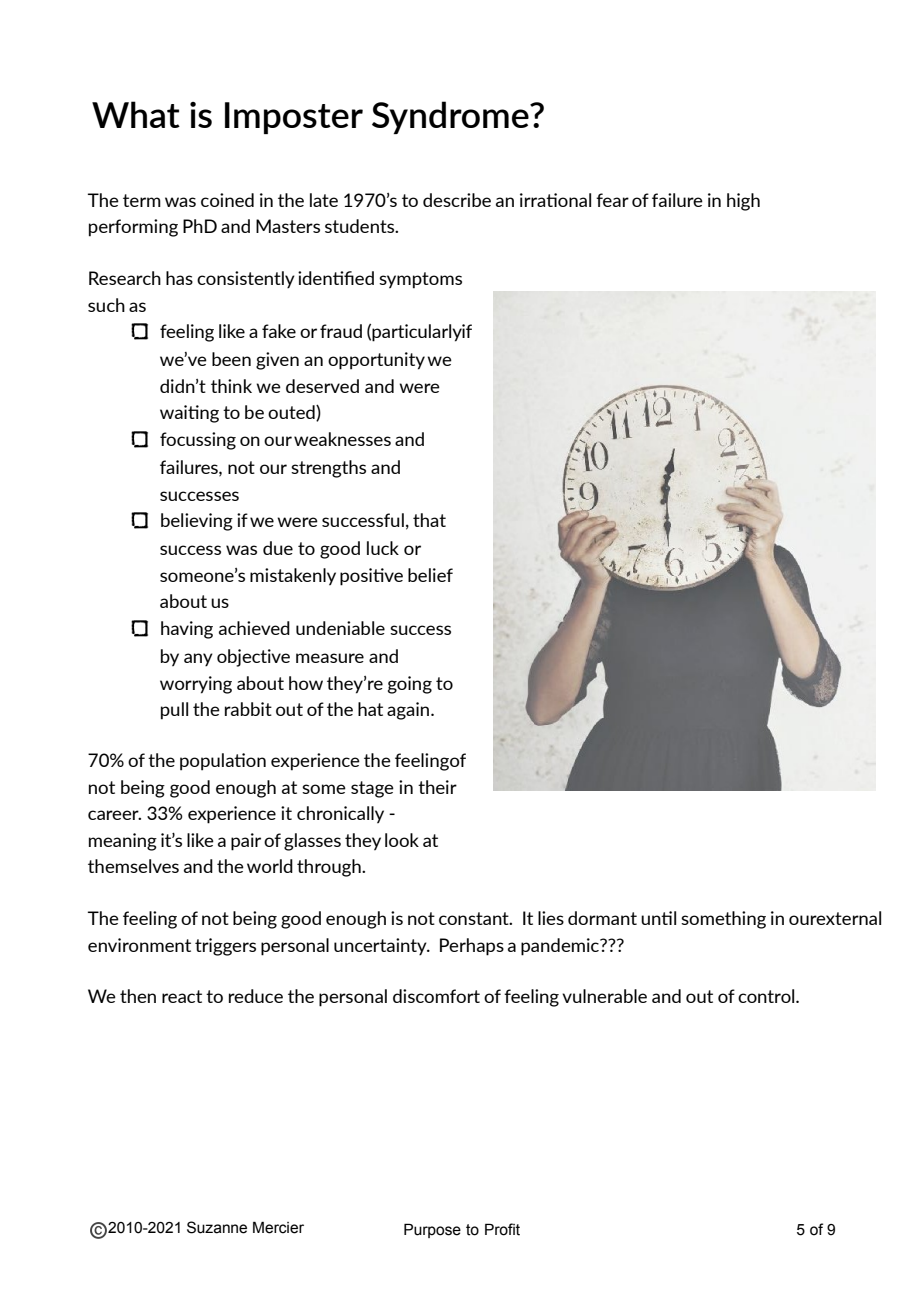 The width and height of the screenshot is (924, 1308). I want to click on Suzanne, so click(217, 1227).
